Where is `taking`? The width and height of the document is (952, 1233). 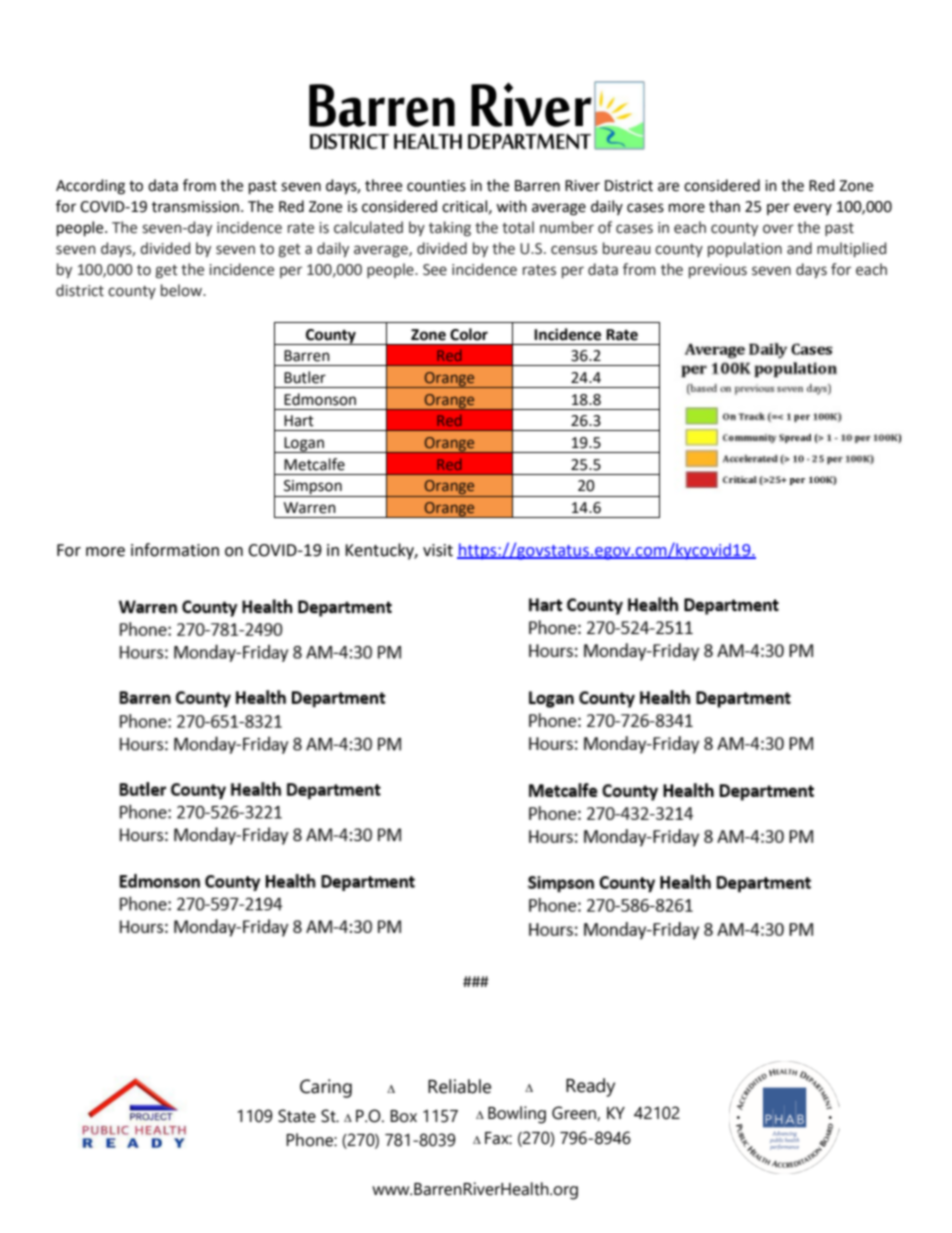 taking is located at coordinates (450, 228).
